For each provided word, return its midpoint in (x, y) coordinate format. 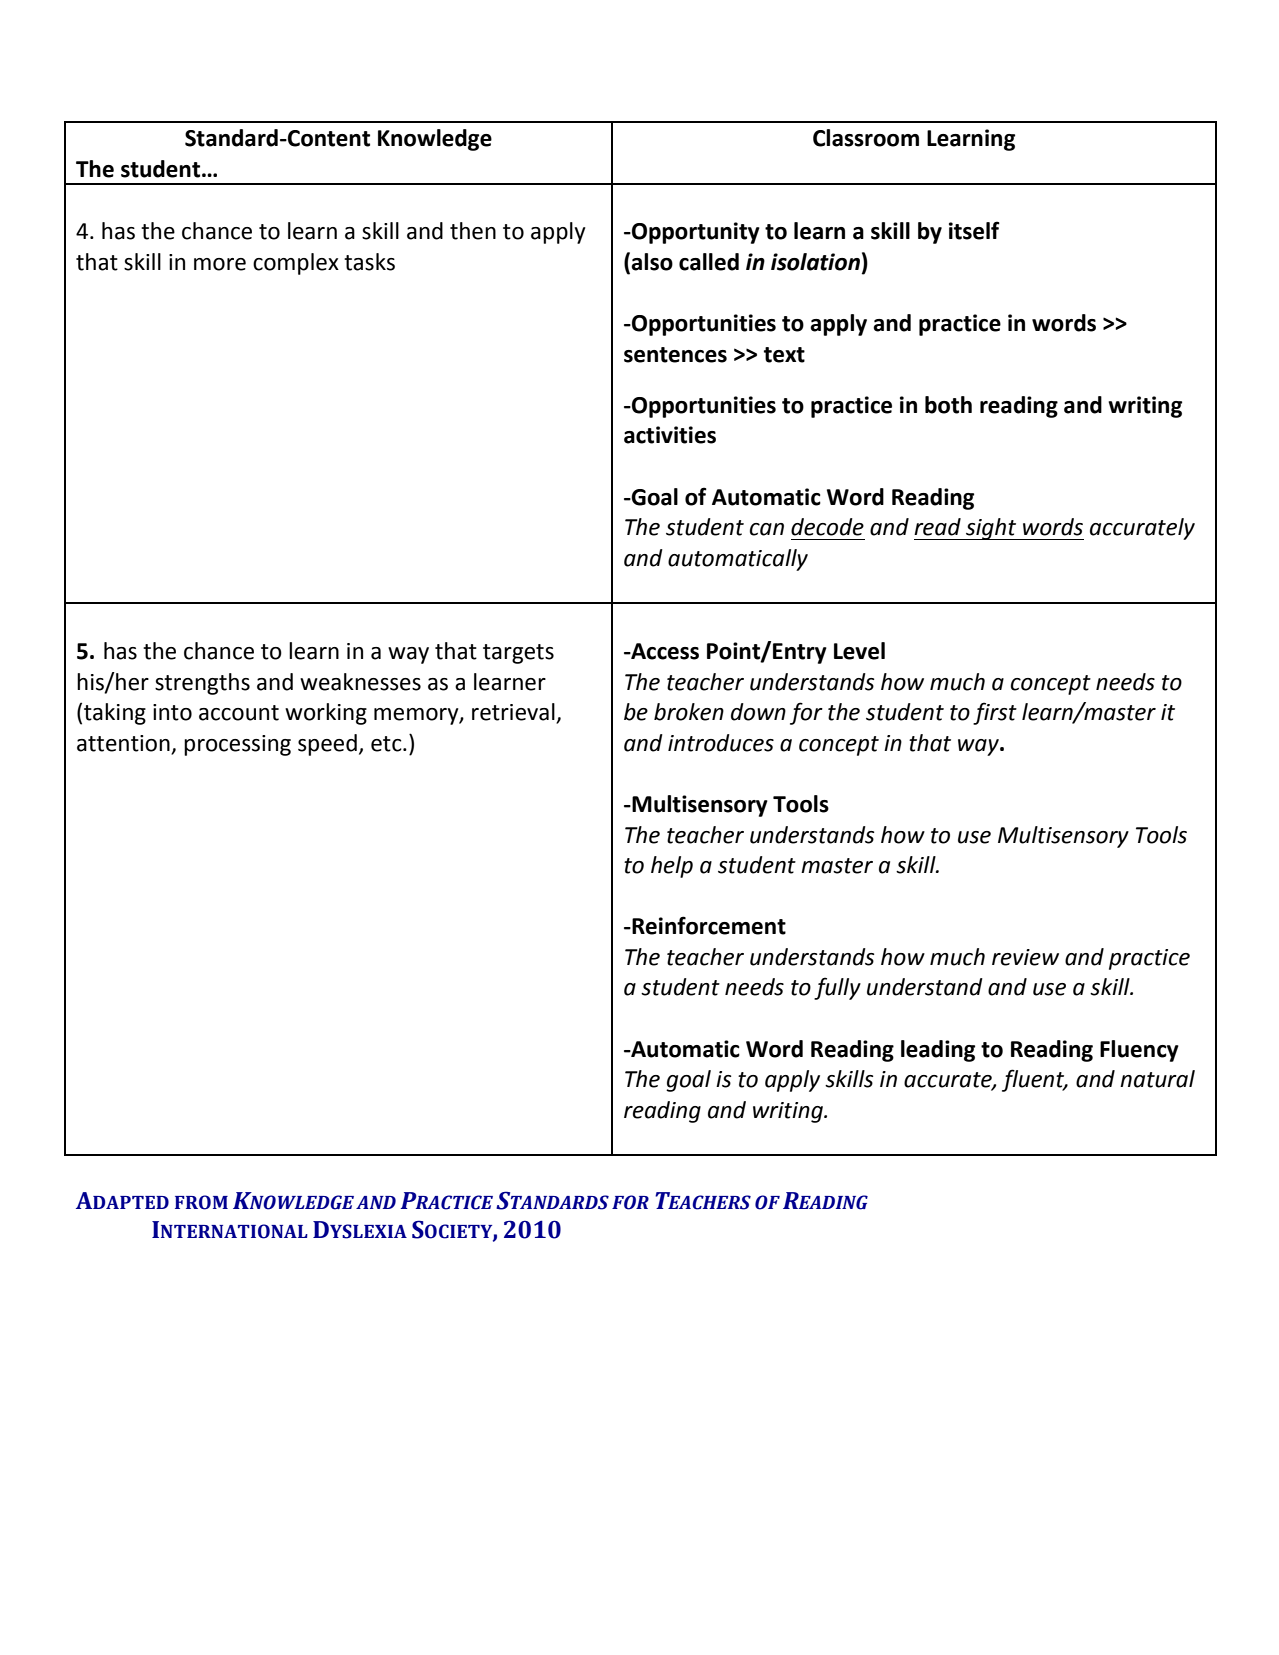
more (220, 264)
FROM (201, 1202)
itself (974, 230)
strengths (202, 684)
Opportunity (695, 233)
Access (664, 651)
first (995, 713)
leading (938, 1051)
